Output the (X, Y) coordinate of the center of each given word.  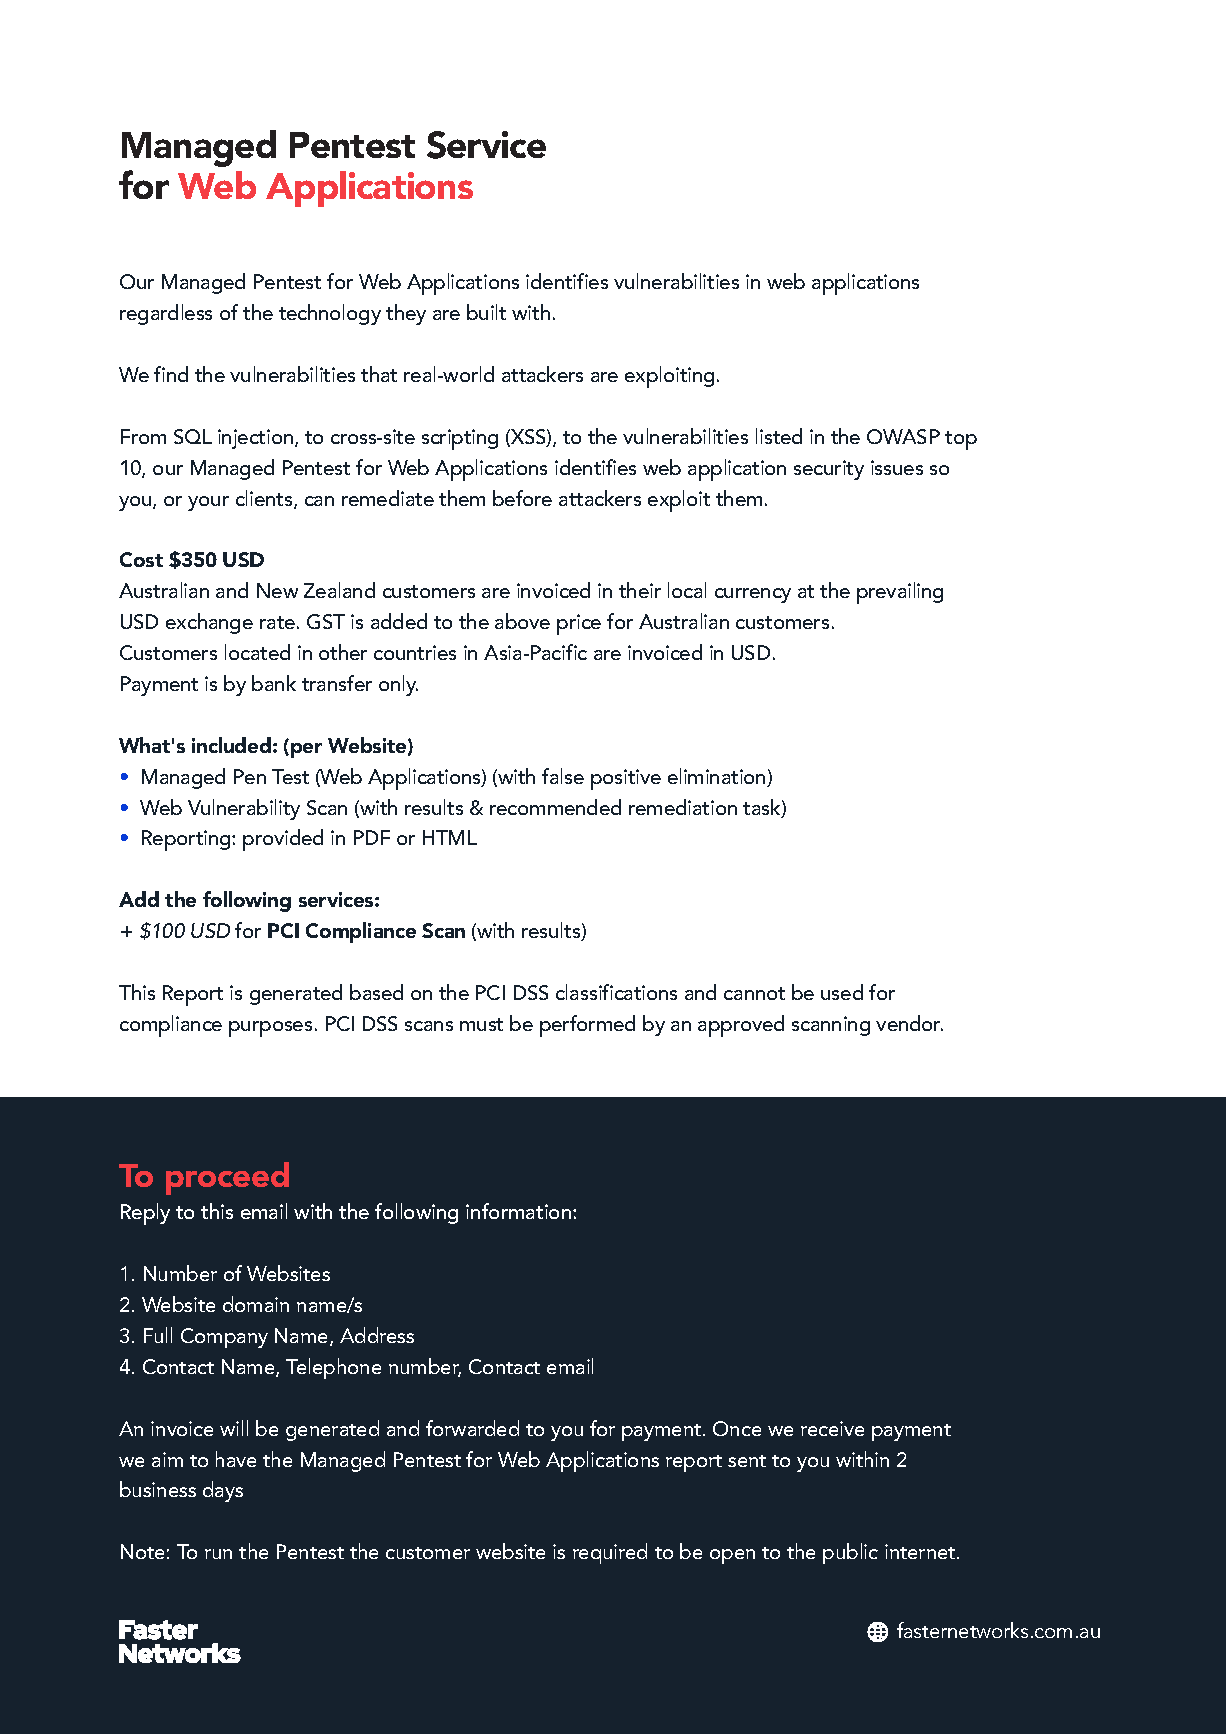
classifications (616, 992)
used (842, 992)
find (171, 374)
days (223, 1491)
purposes (270, 1029)
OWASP (903, 436)
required (610, 1553)
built (486, 312)
